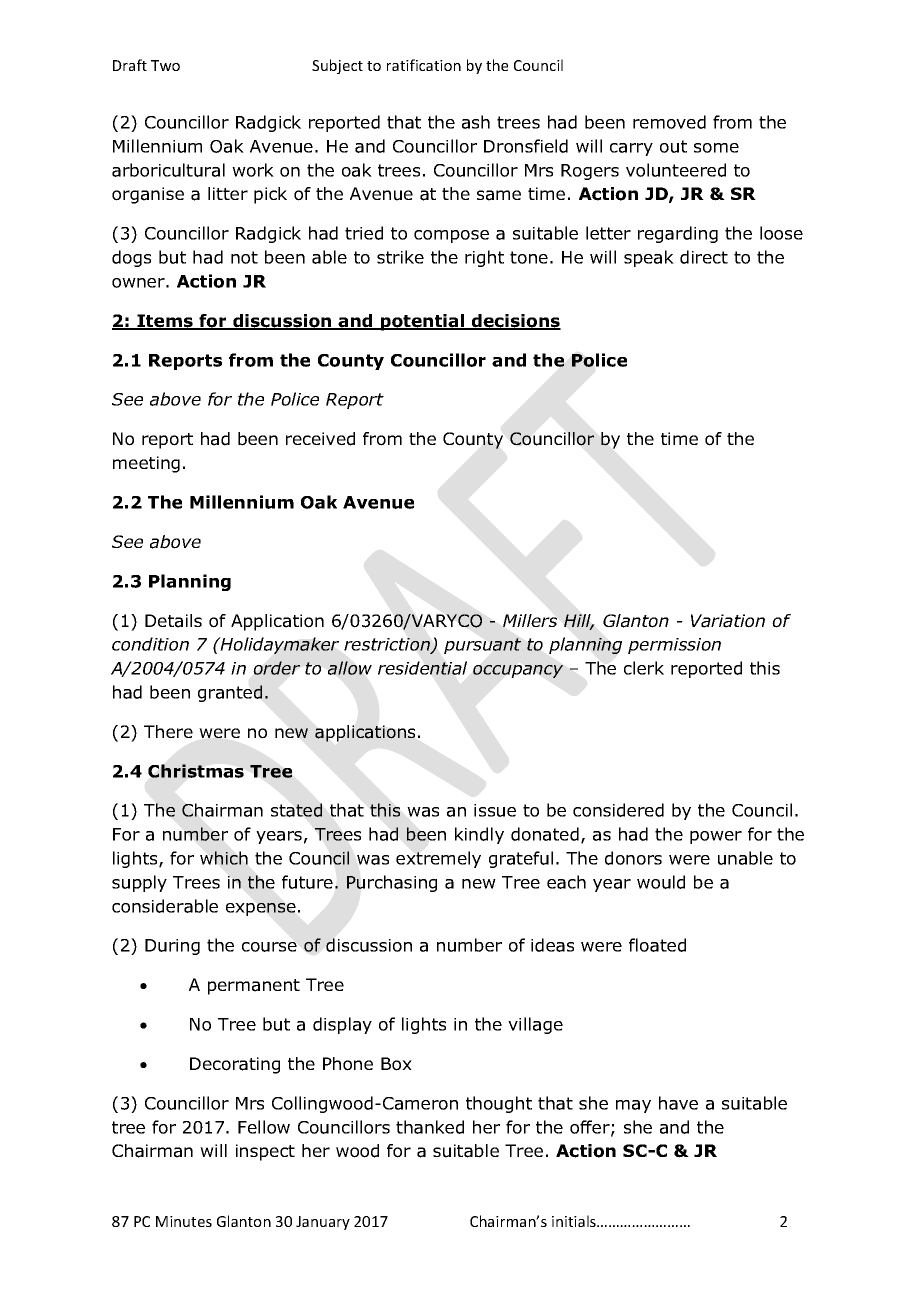  Describe the element at coordinates (146, 464) in the screenshot. I see `meeting` at that location.
